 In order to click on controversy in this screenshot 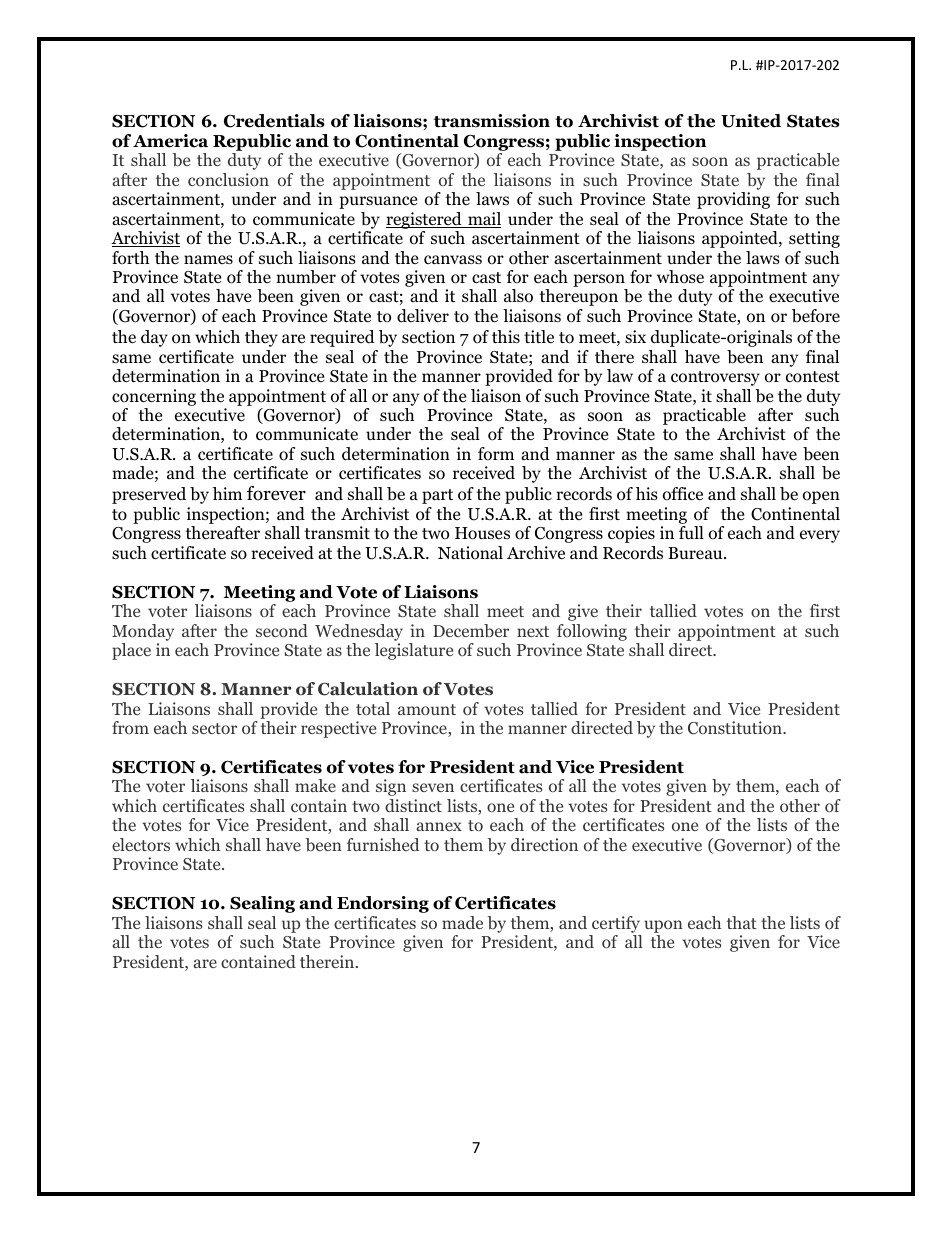, I will do `click(715, 378)`.
